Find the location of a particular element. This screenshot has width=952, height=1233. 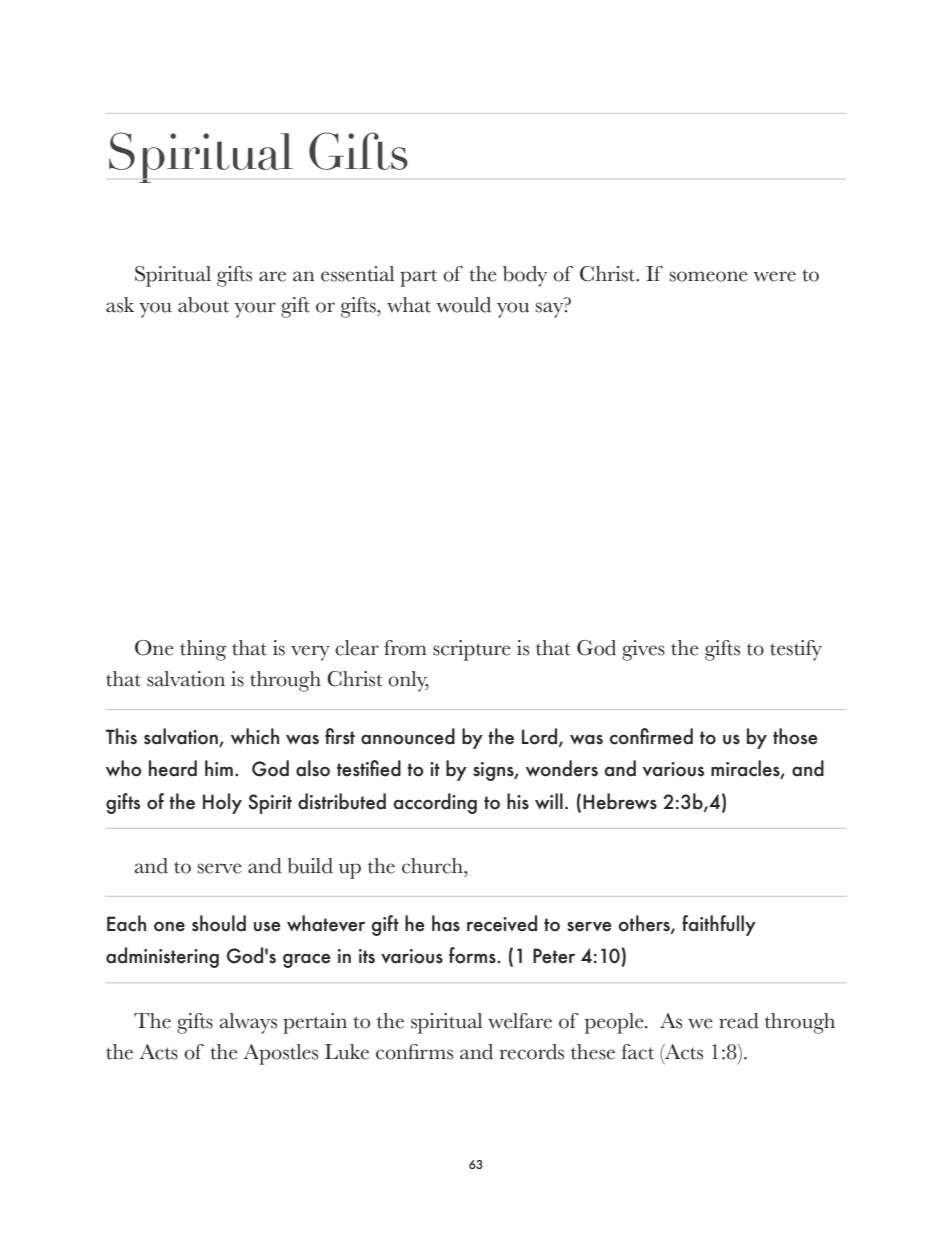

church is located at coordinates (433, 866).
